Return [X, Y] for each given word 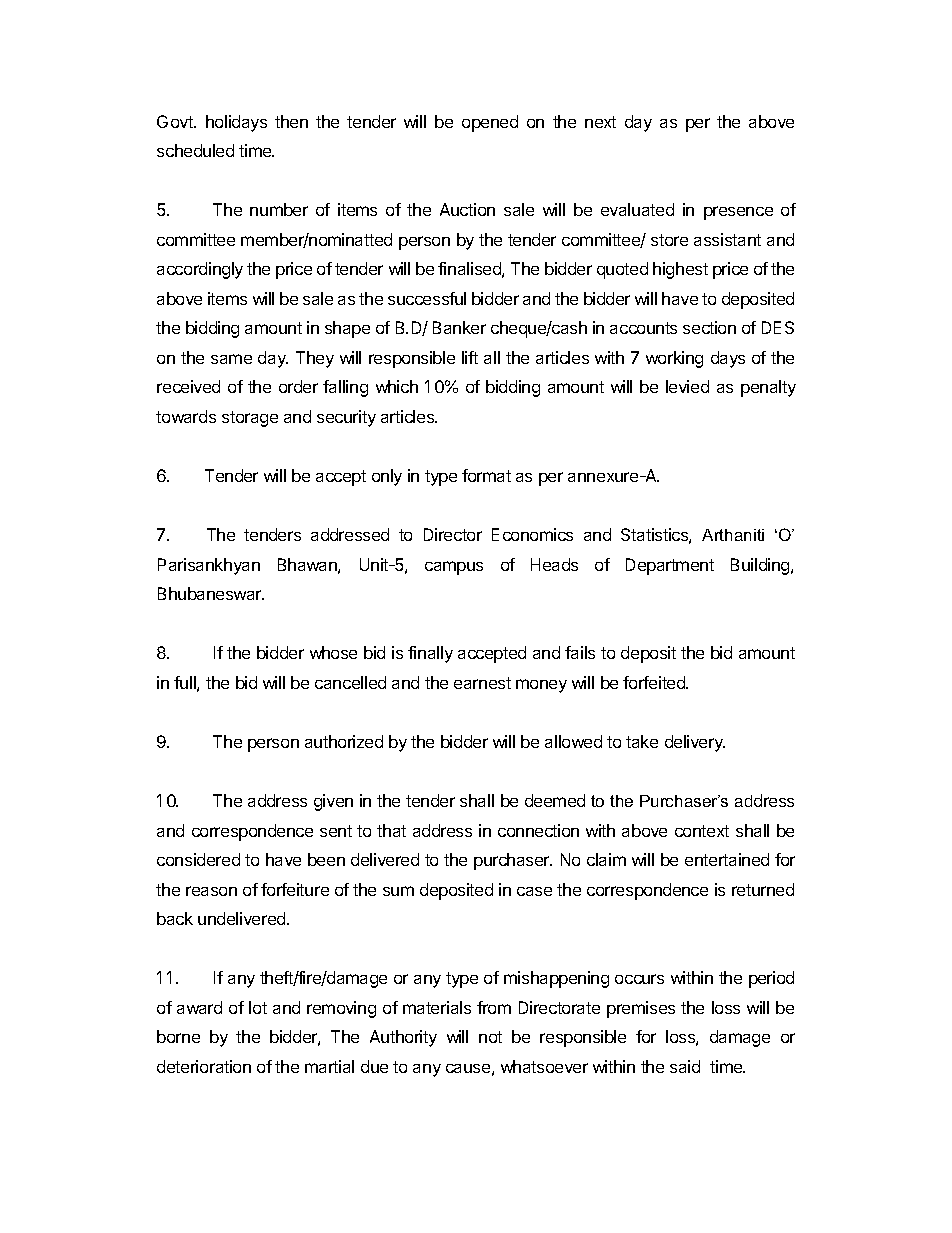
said [685, 1066]
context [702, 831]
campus [454, 568]
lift [470, 357]
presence [738, 213]
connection [538, 830]
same [231, 359]
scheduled [195, 150]
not [490, 1037]
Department [670, 566]
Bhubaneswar [211, 593]
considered [198, 859]
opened [490, 123]
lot [258, 1007]
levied [687, 386]
